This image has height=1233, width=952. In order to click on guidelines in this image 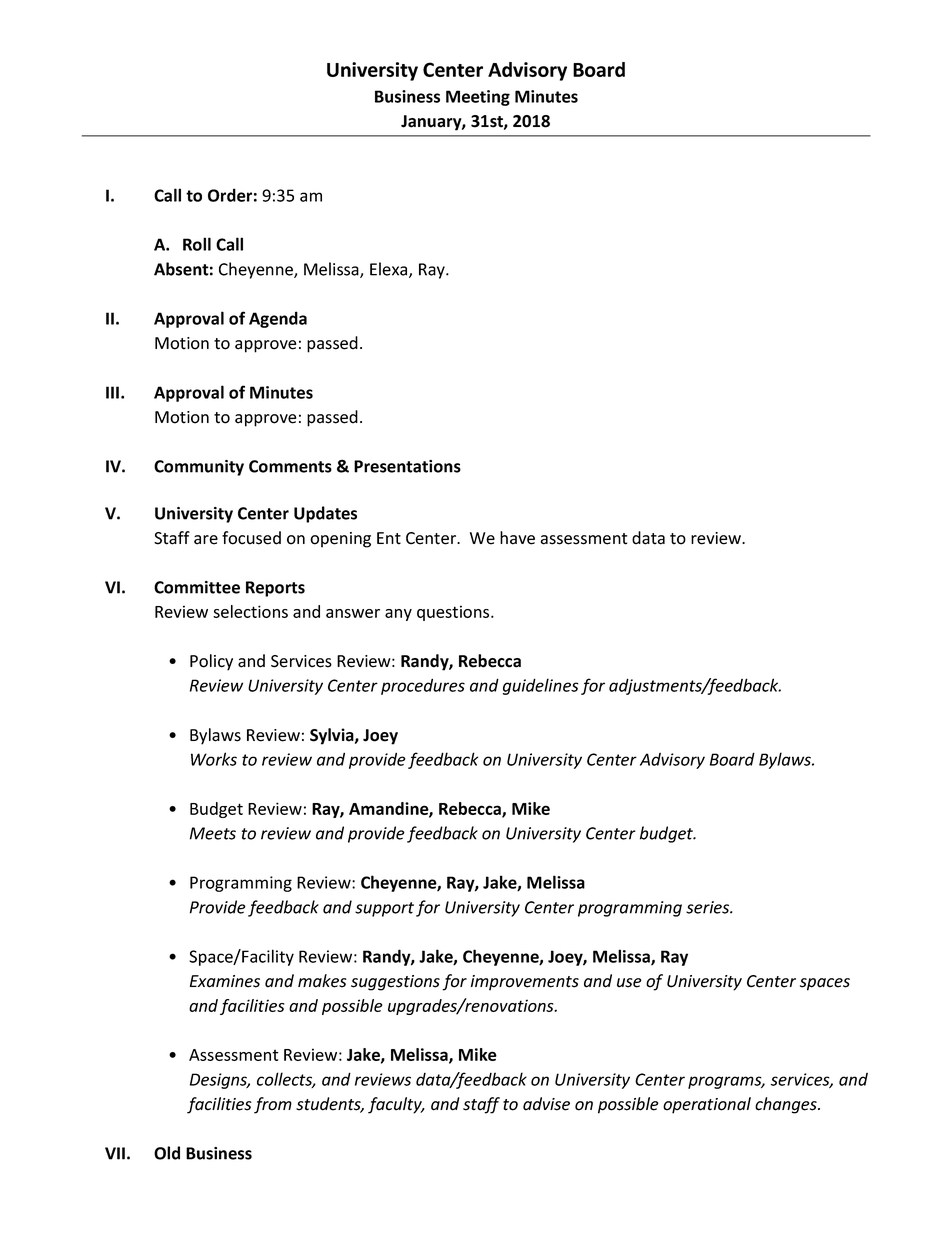, I will do `click(541, 686)`.
